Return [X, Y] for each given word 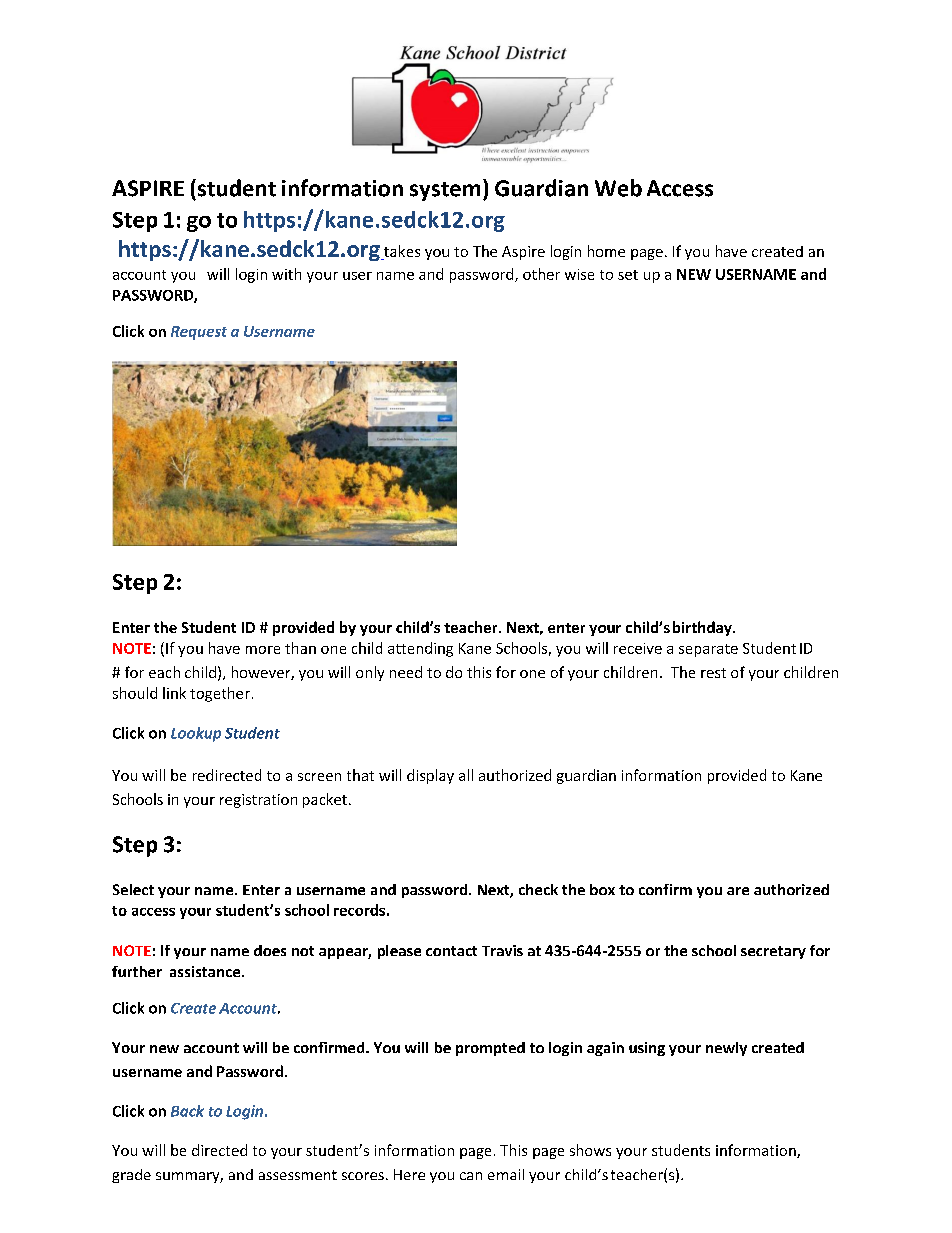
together [220, 694]
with [286, 274]
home [606, 251]
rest [713, 673]
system [445, 191]
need [406, 672]
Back [187, 1111]
